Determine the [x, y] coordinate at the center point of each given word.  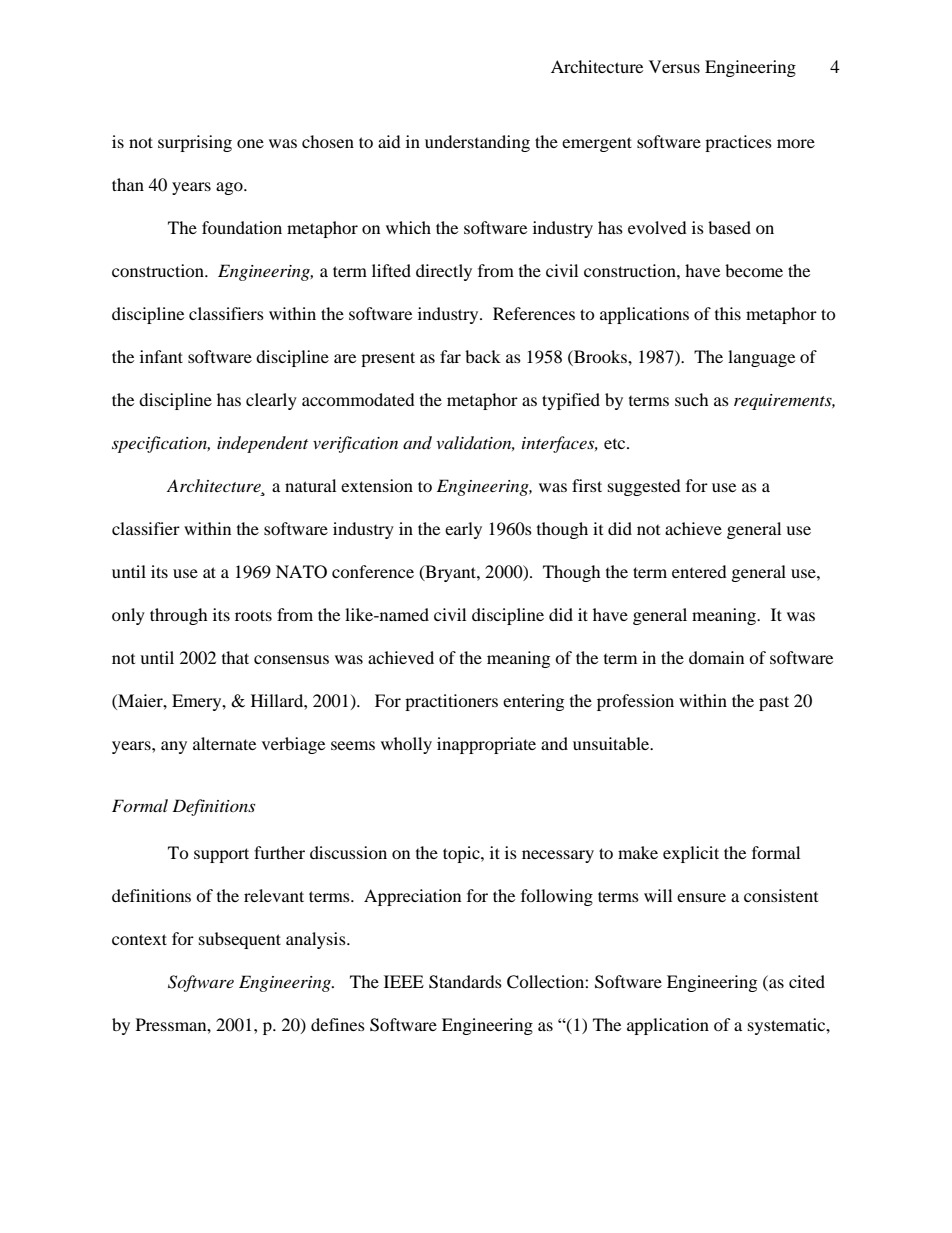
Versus [674, 66]
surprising [195, 143]
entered [699, 571]
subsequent [240, 940]
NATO [301, 572]
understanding [477, 143]
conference [373, 571]
